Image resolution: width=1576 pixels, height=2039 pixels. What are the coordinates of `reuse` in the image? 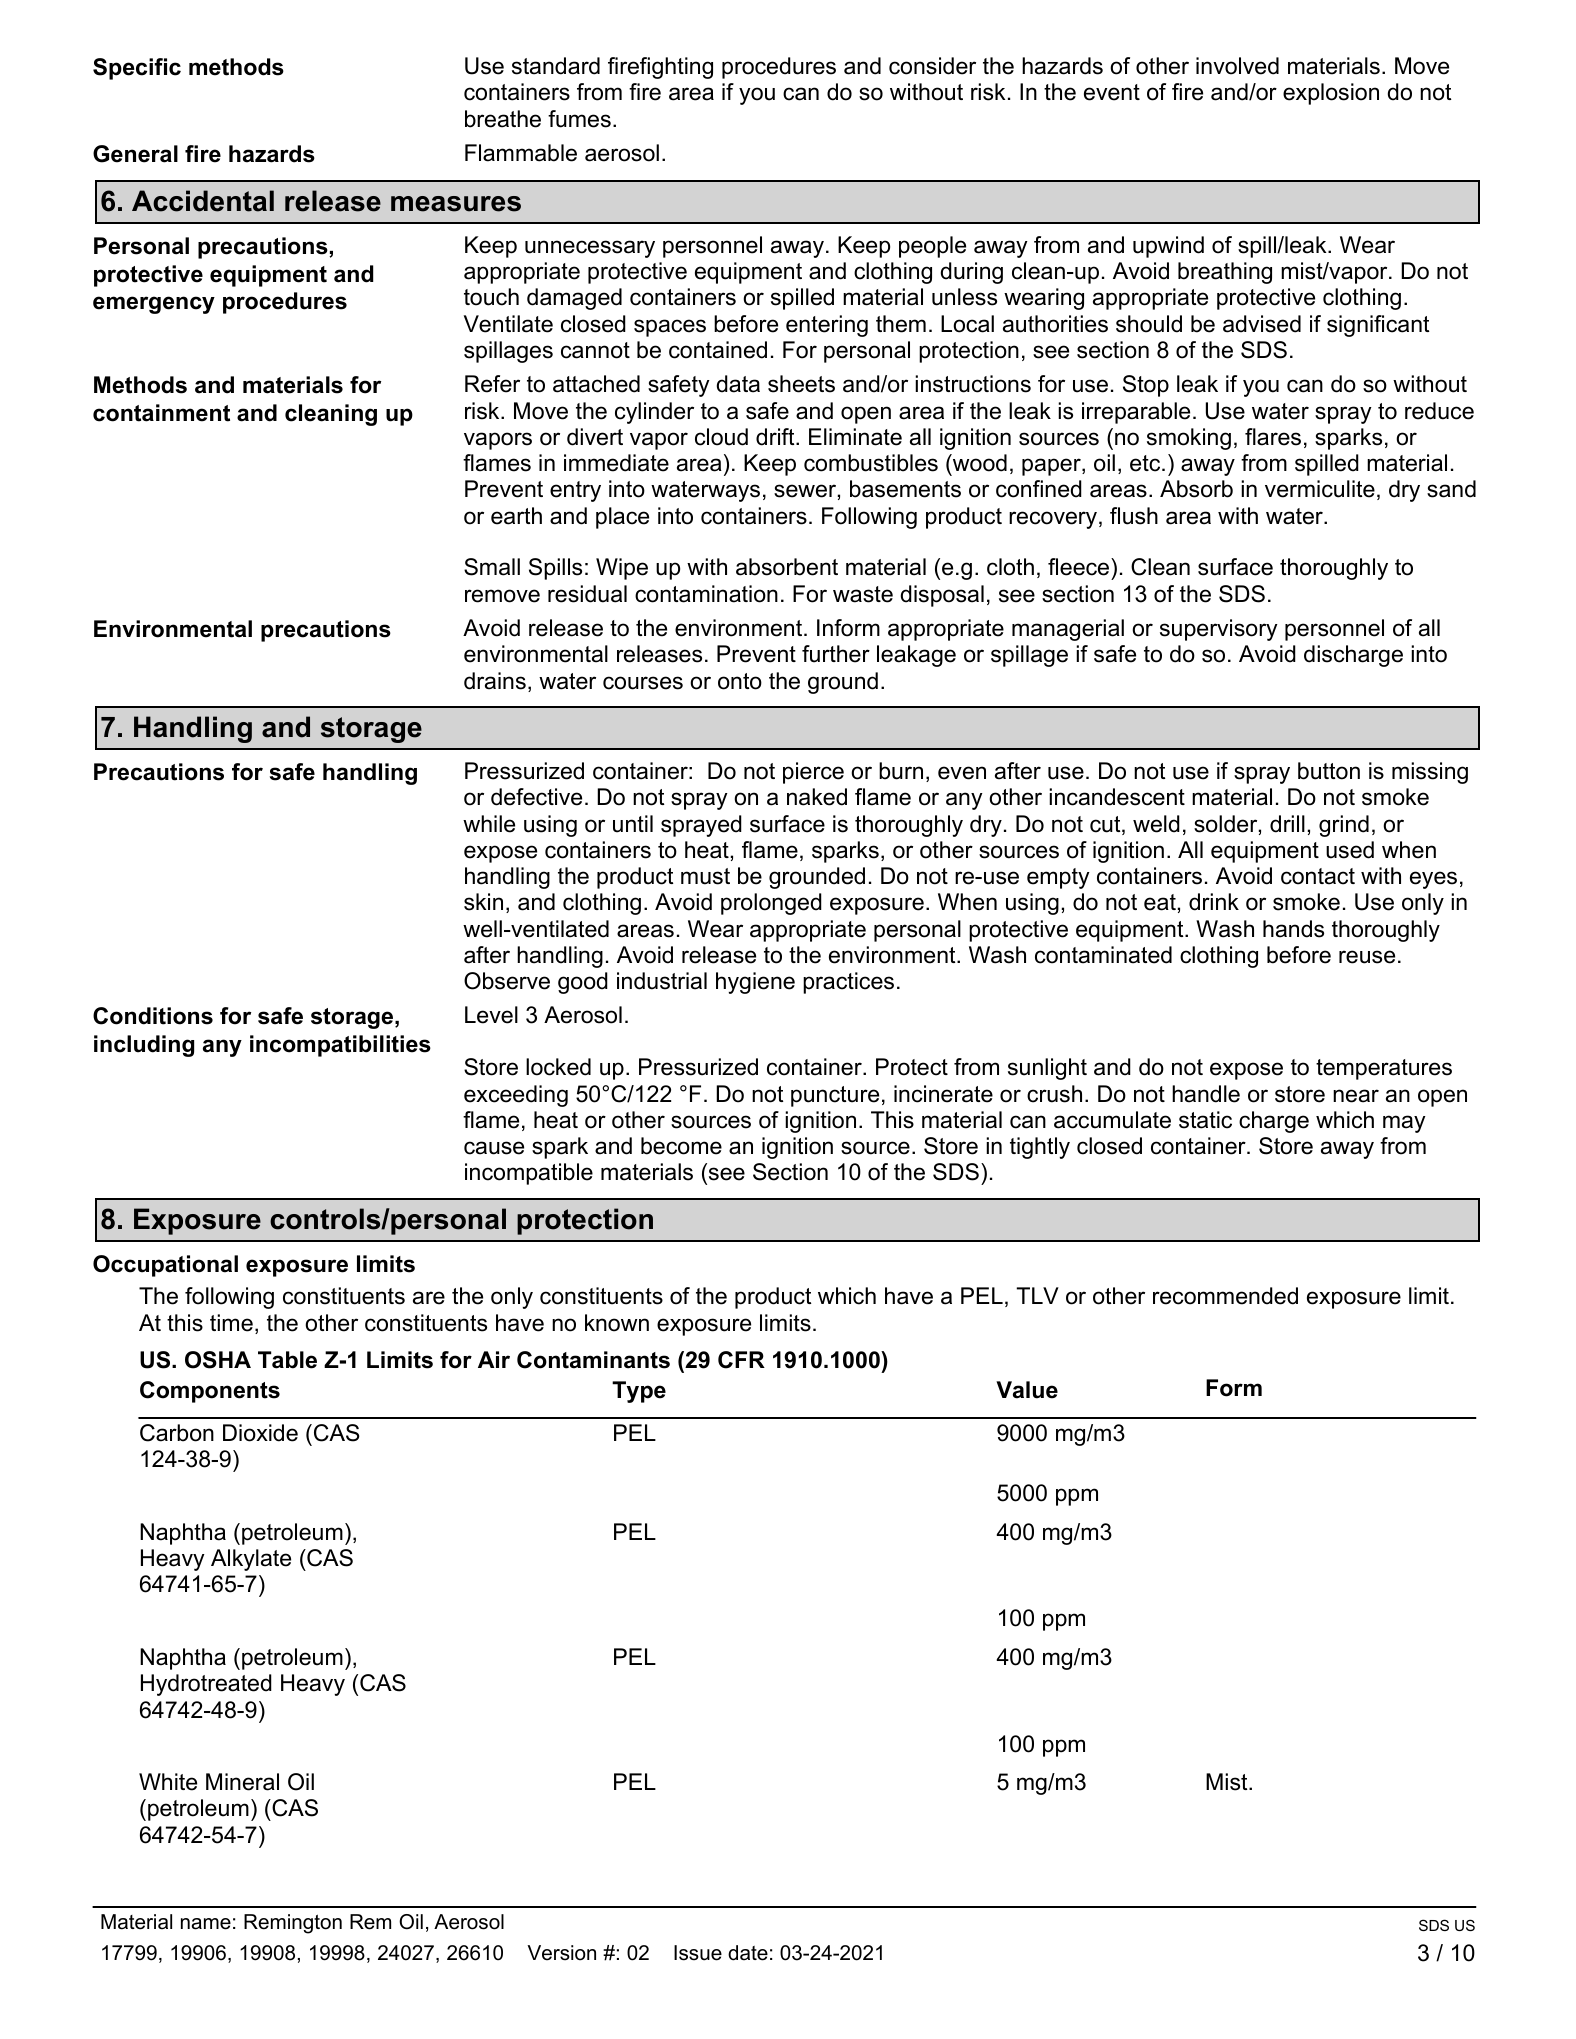 It's located at (1367, 957).
